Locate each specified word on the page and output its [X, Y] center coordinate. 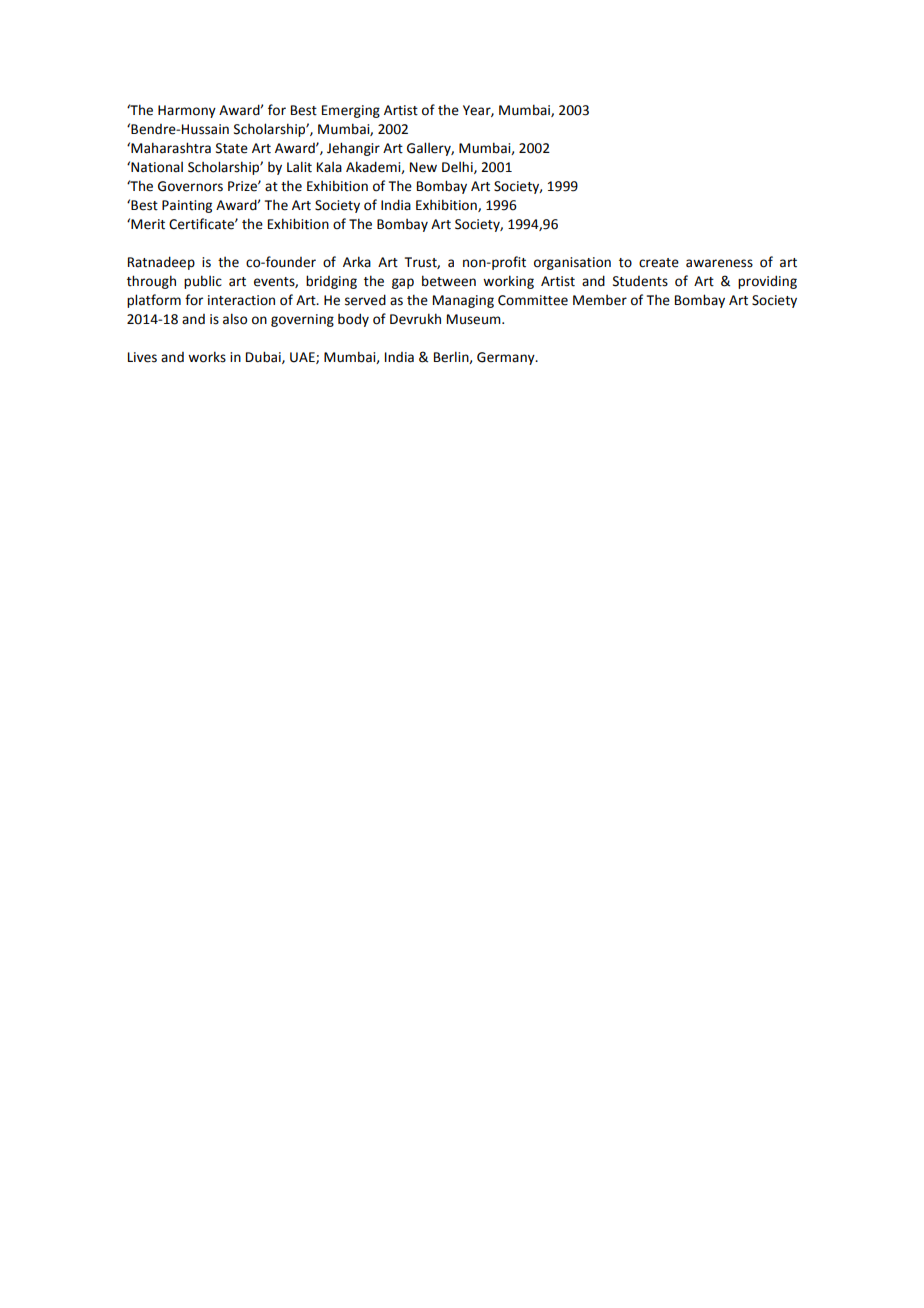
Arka [357, 262]
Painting [187, 206]
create [659, 263]
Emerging [351, 111]
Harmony [187, 111]
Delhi [458, 167]
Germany [507, 358]
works [207, 357]
